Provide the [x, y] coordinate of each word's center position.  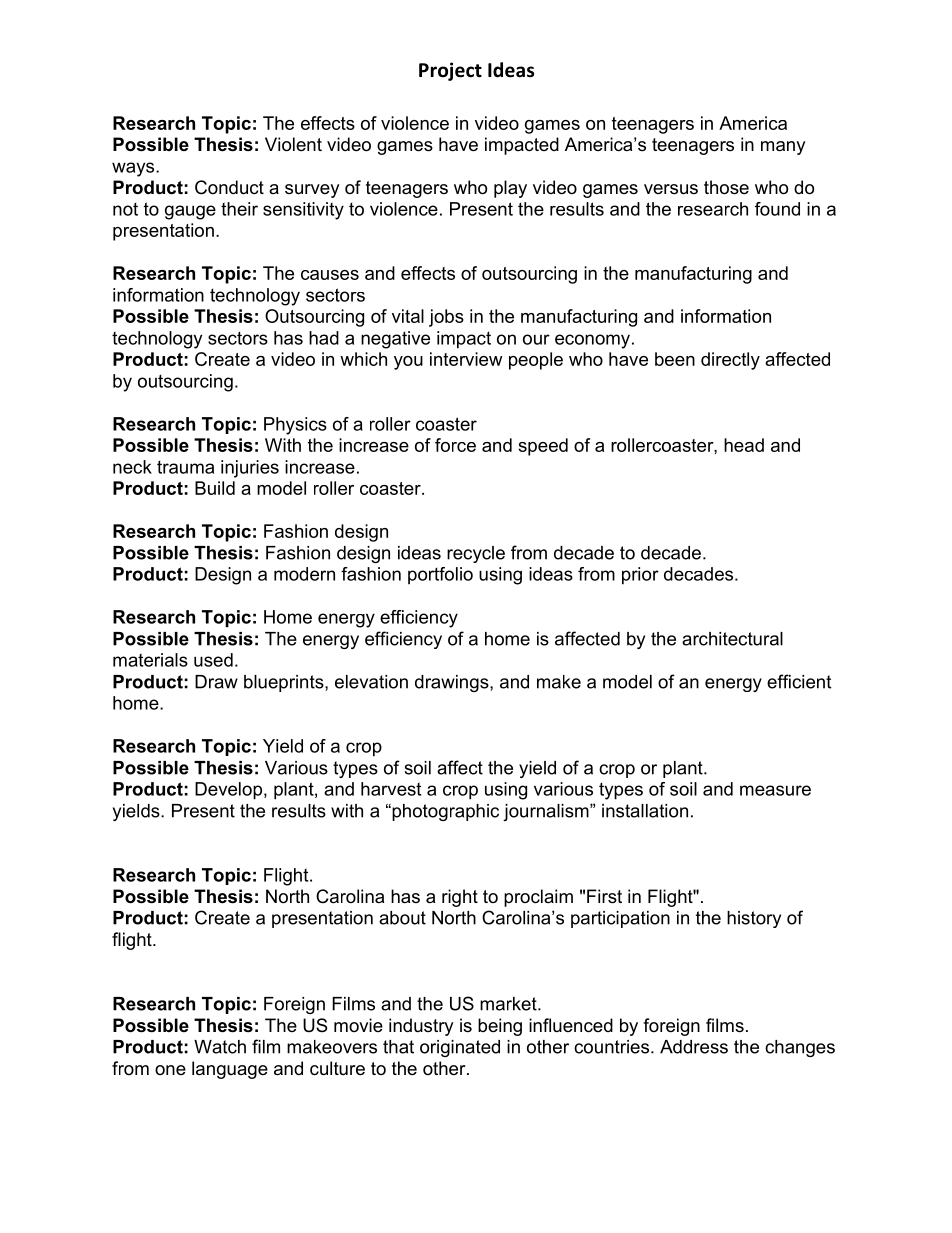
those [726, 187]
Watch [220, 1047]
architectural [732, 639]
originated [460, 1048]
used [213, 660]
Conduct [229, 187]
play [510, 189]
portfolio [440, 576]
